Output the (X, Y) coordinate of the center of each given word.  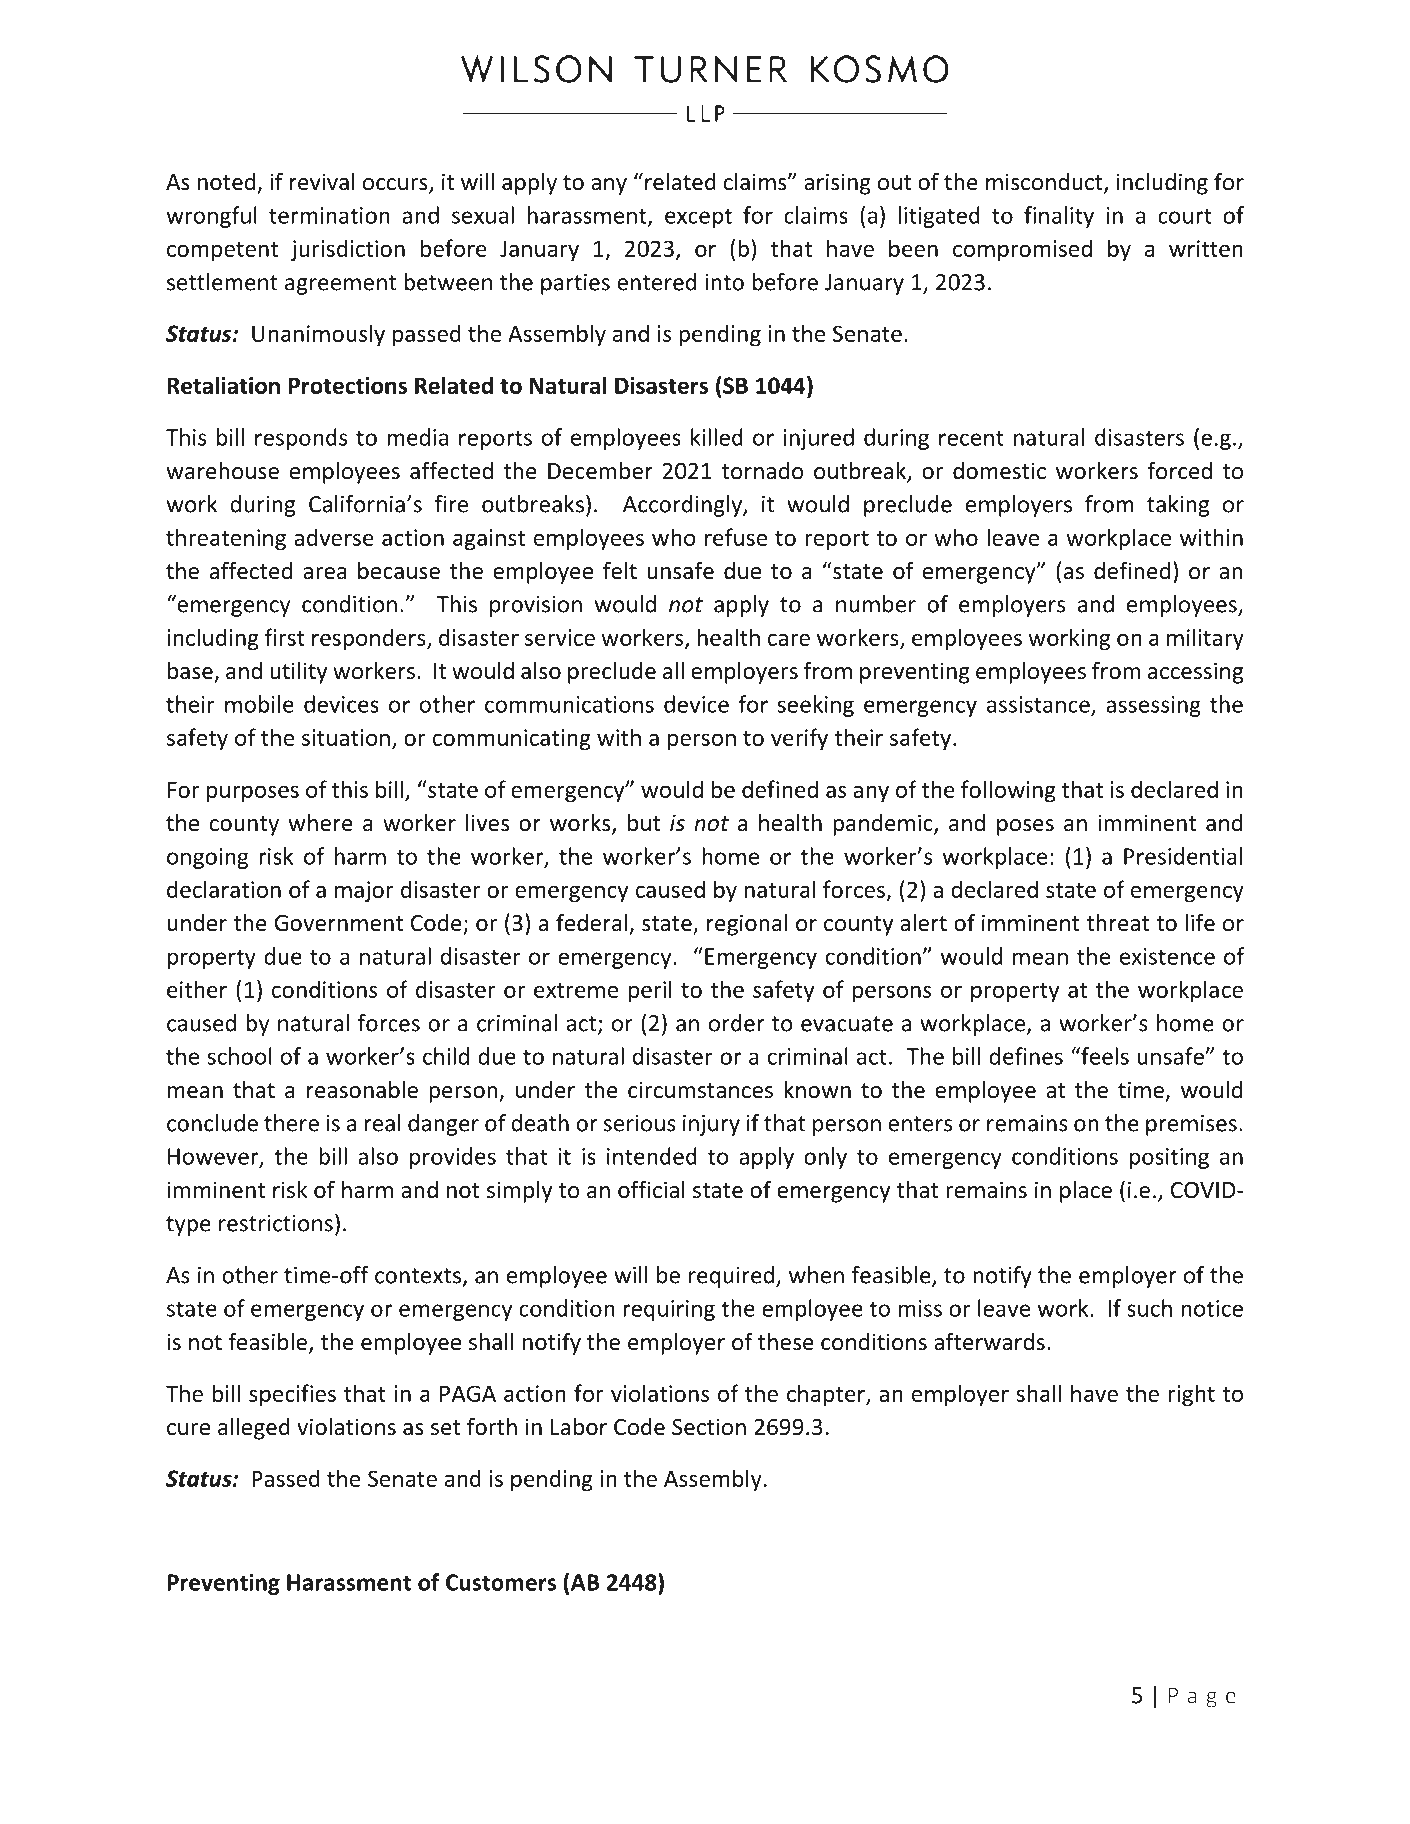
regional (747, 925)
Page (1202, 1697)
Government (339, 923)
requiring (669, 1310)
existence (1167, 956)
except (698, 218)
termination (329, 215)
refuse (736, 537)
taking (1178, 506)
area (325, 573)
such (1149, 1308)
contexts (418, 1276)
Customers (501, 1582)
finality (1059, 217)
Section (709, 1427)
